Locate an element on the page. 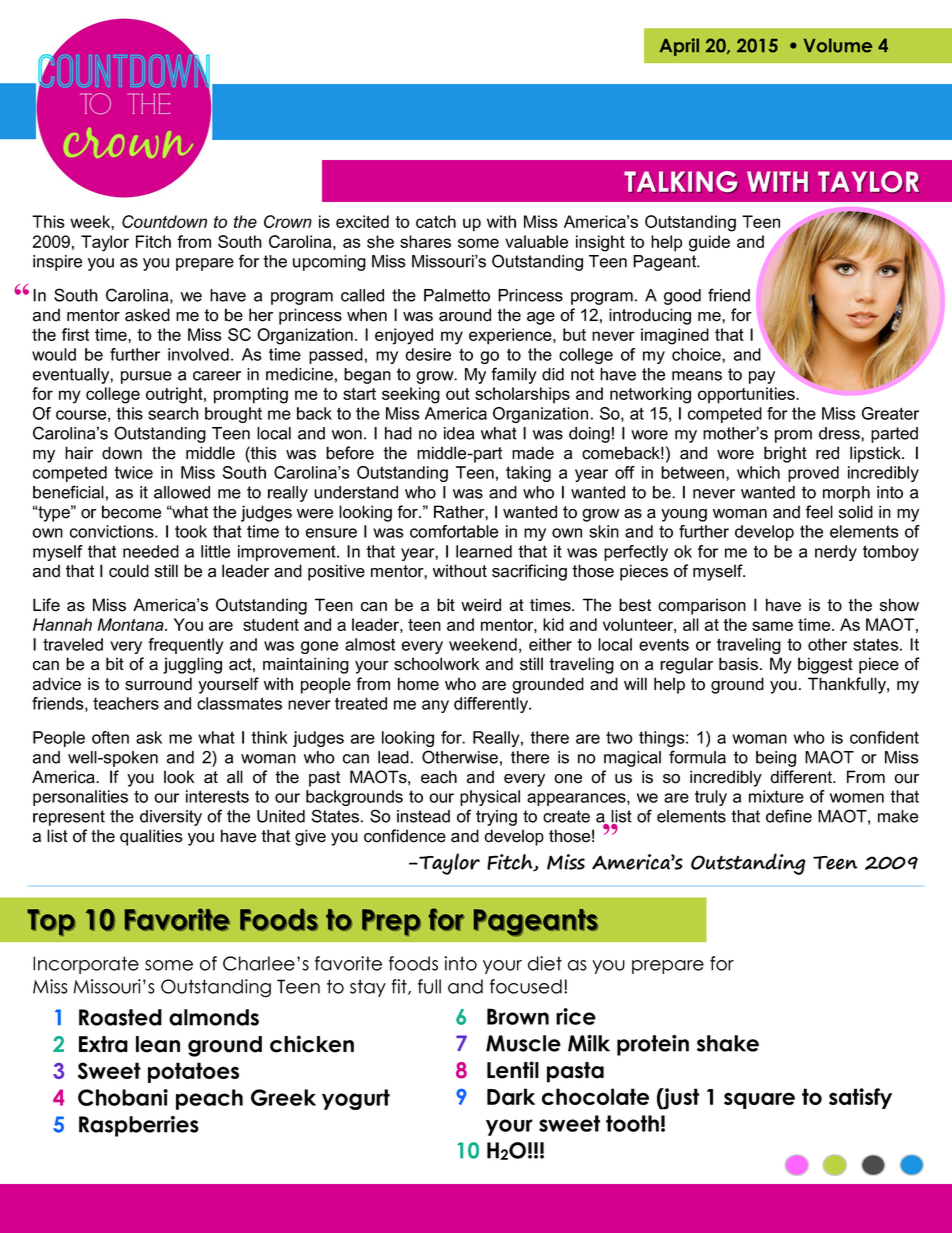 Image resolution: width=952 pixels, height=1233 pixels. Chobani is located at coordinates (123, 1097).
